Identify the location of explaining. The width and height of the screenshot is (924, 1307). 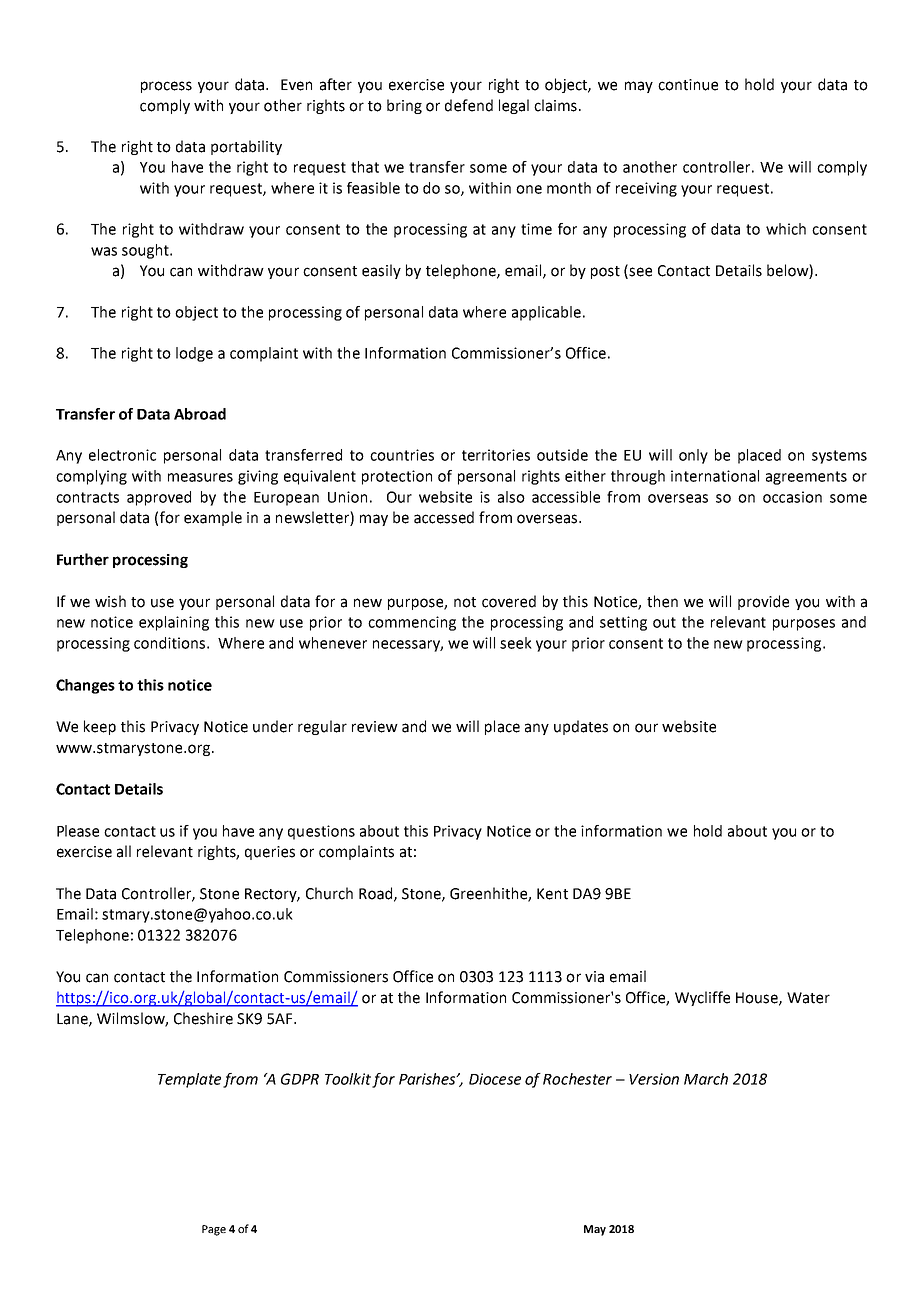
(174, 623).
